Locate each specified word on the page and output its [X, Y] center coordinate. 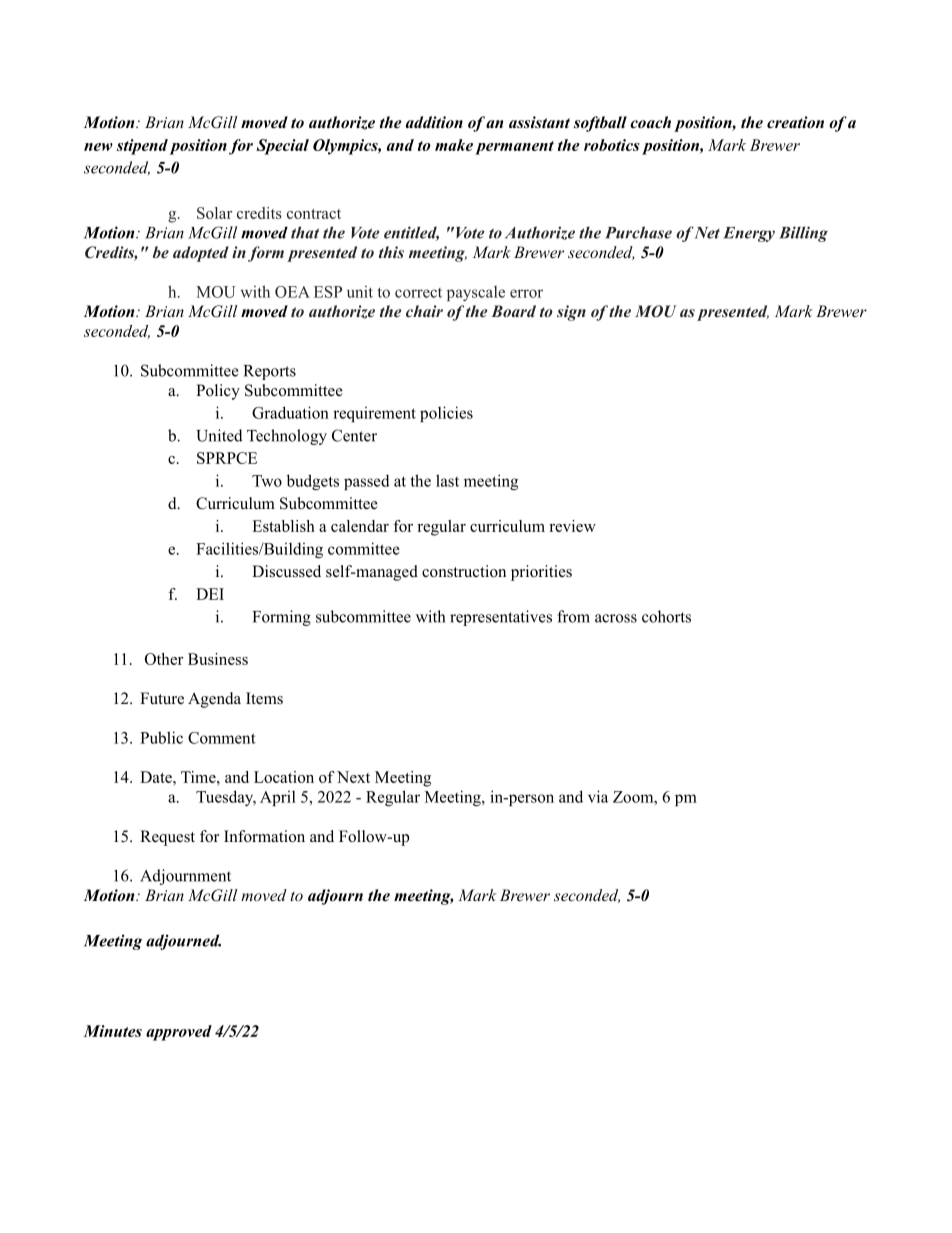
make [454, 145]
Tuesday [226, 798]
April [278, 798]
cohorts [666, 616]
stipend [142, 147]
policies [446, 414]
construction [464, 571]
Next [353, 777]
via [598, 796]
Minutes [113, 1031]
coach [650, 122]
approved [179, 1033]
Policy [218, 392]
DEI [210, 594]
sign [571, 313]
